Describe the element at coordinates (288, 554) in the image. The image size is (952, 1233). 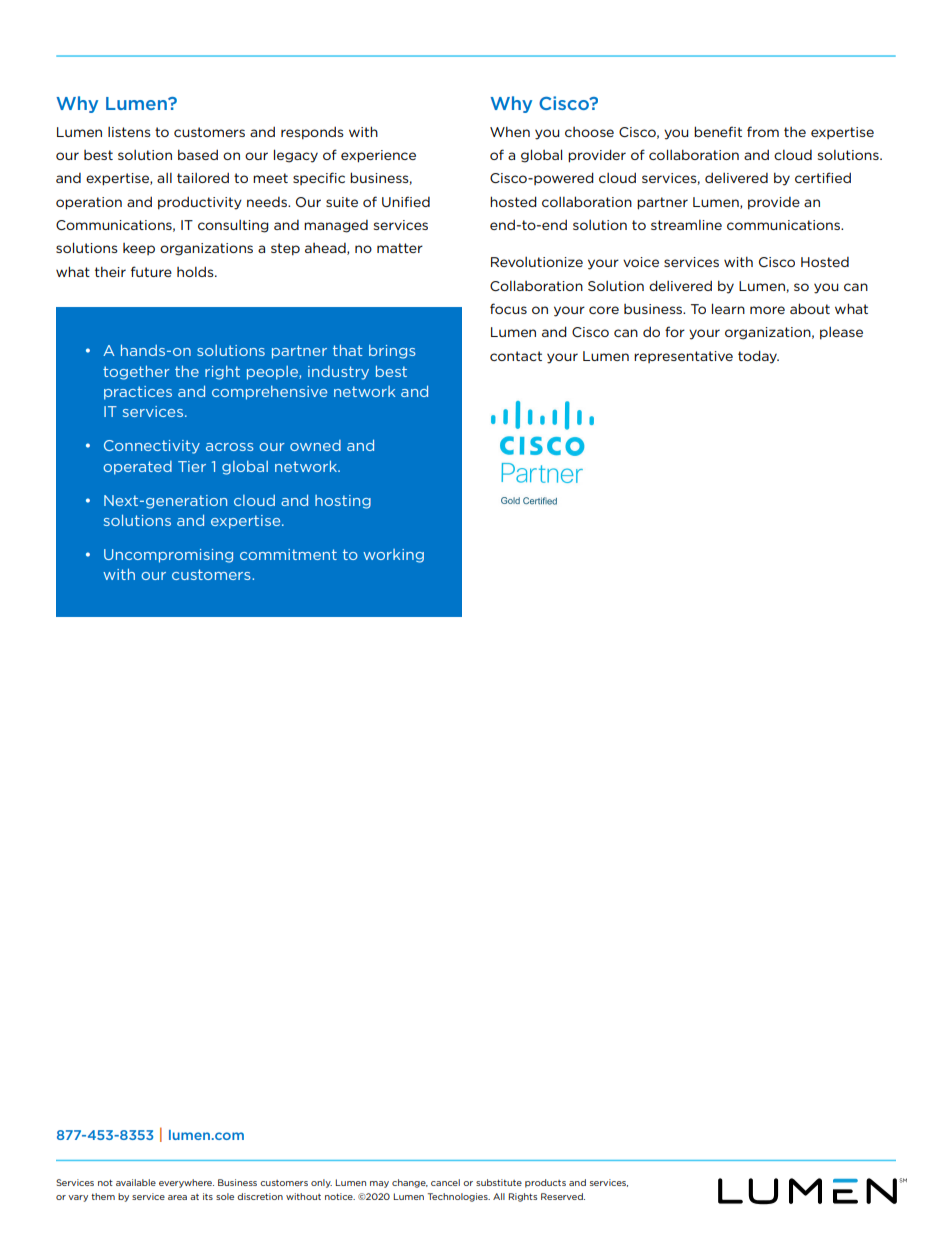
I see `commitment` at that location.
